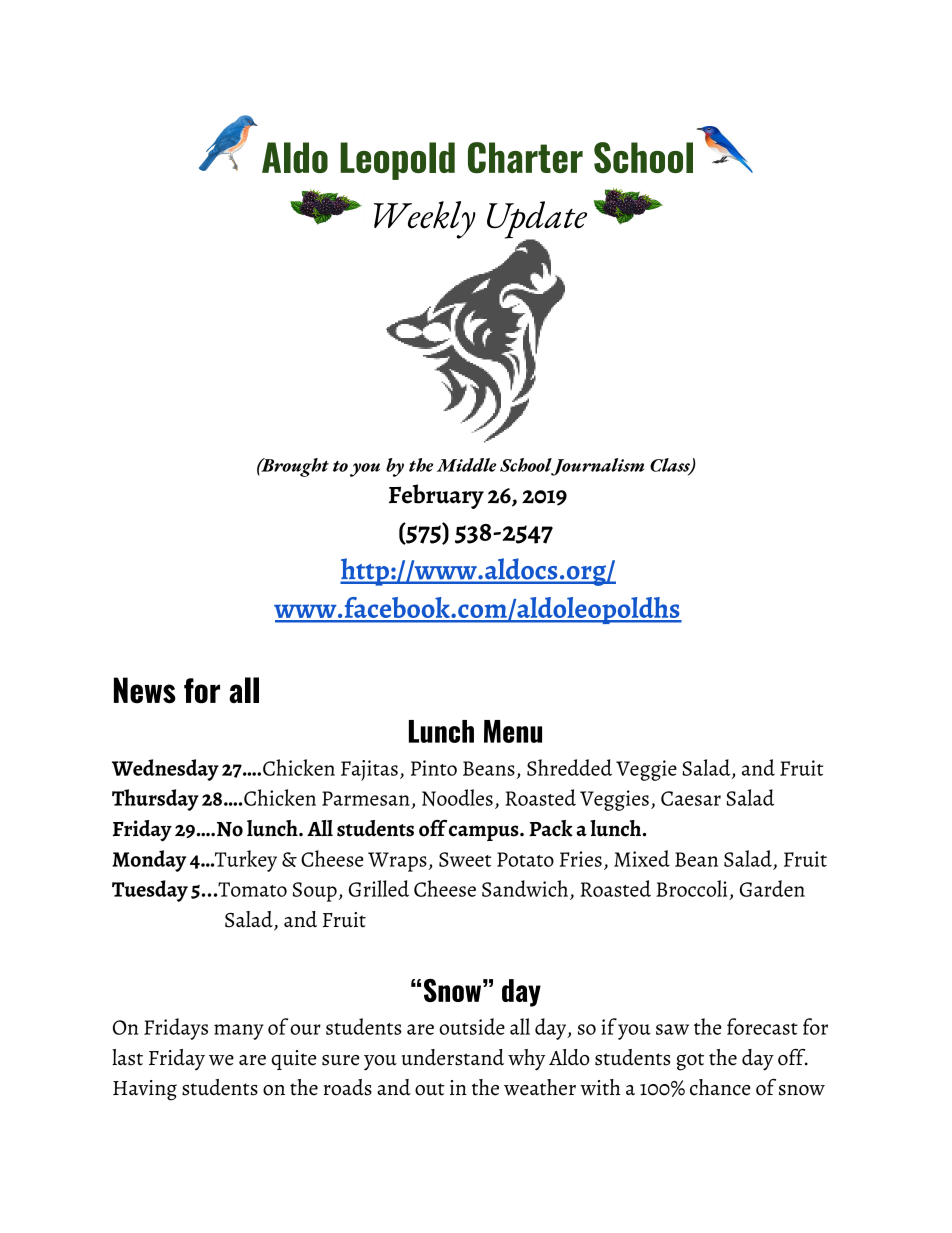 This screenshot has height=1233, width=952. What do you see at coordinates (425, 220) in the screenshot?
I see `Weekly` at bounding box center [425, 220].
